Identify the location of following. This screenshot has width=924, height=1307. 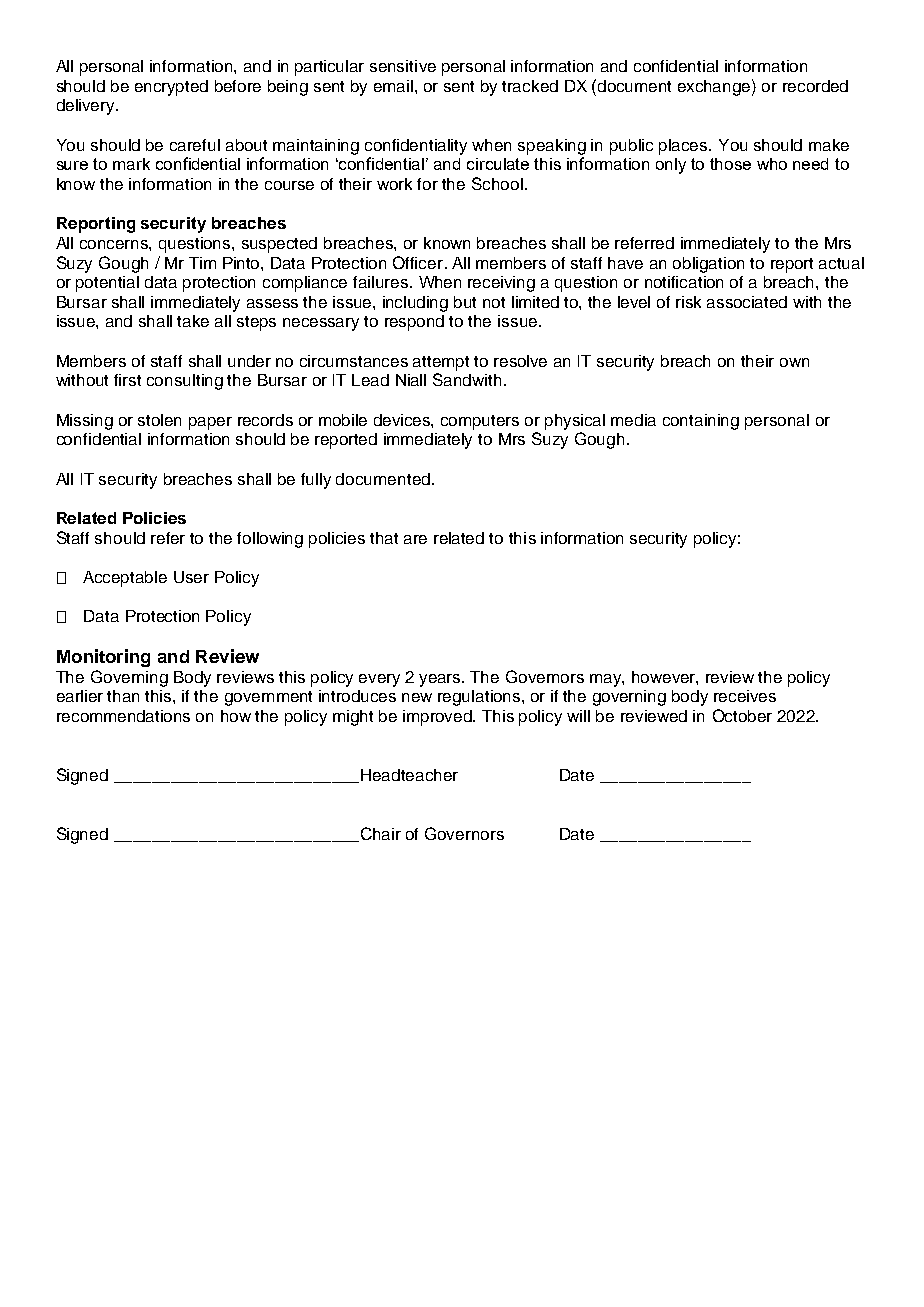
(270, 540).
